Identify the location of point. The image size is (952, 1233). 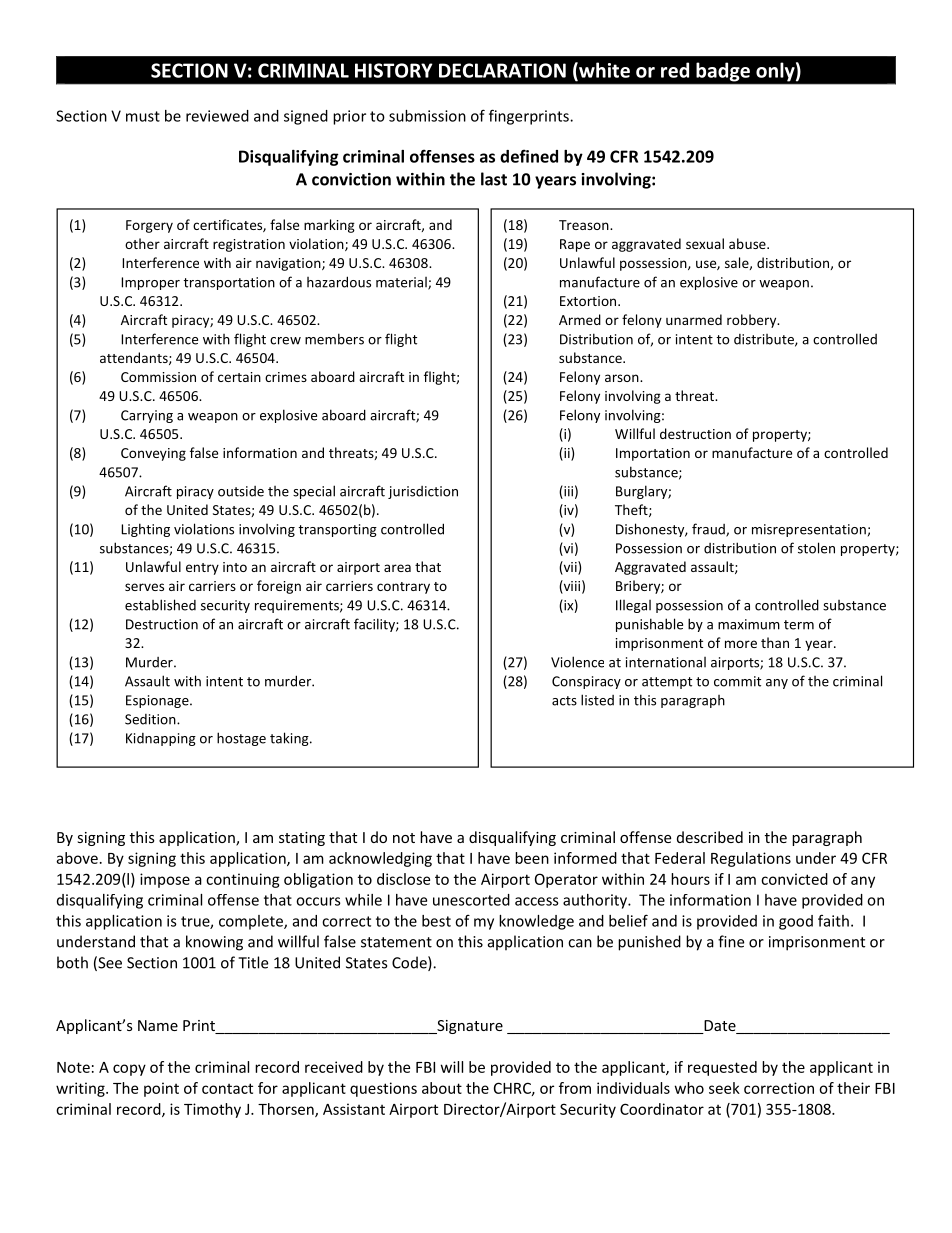
(161, 1089).
